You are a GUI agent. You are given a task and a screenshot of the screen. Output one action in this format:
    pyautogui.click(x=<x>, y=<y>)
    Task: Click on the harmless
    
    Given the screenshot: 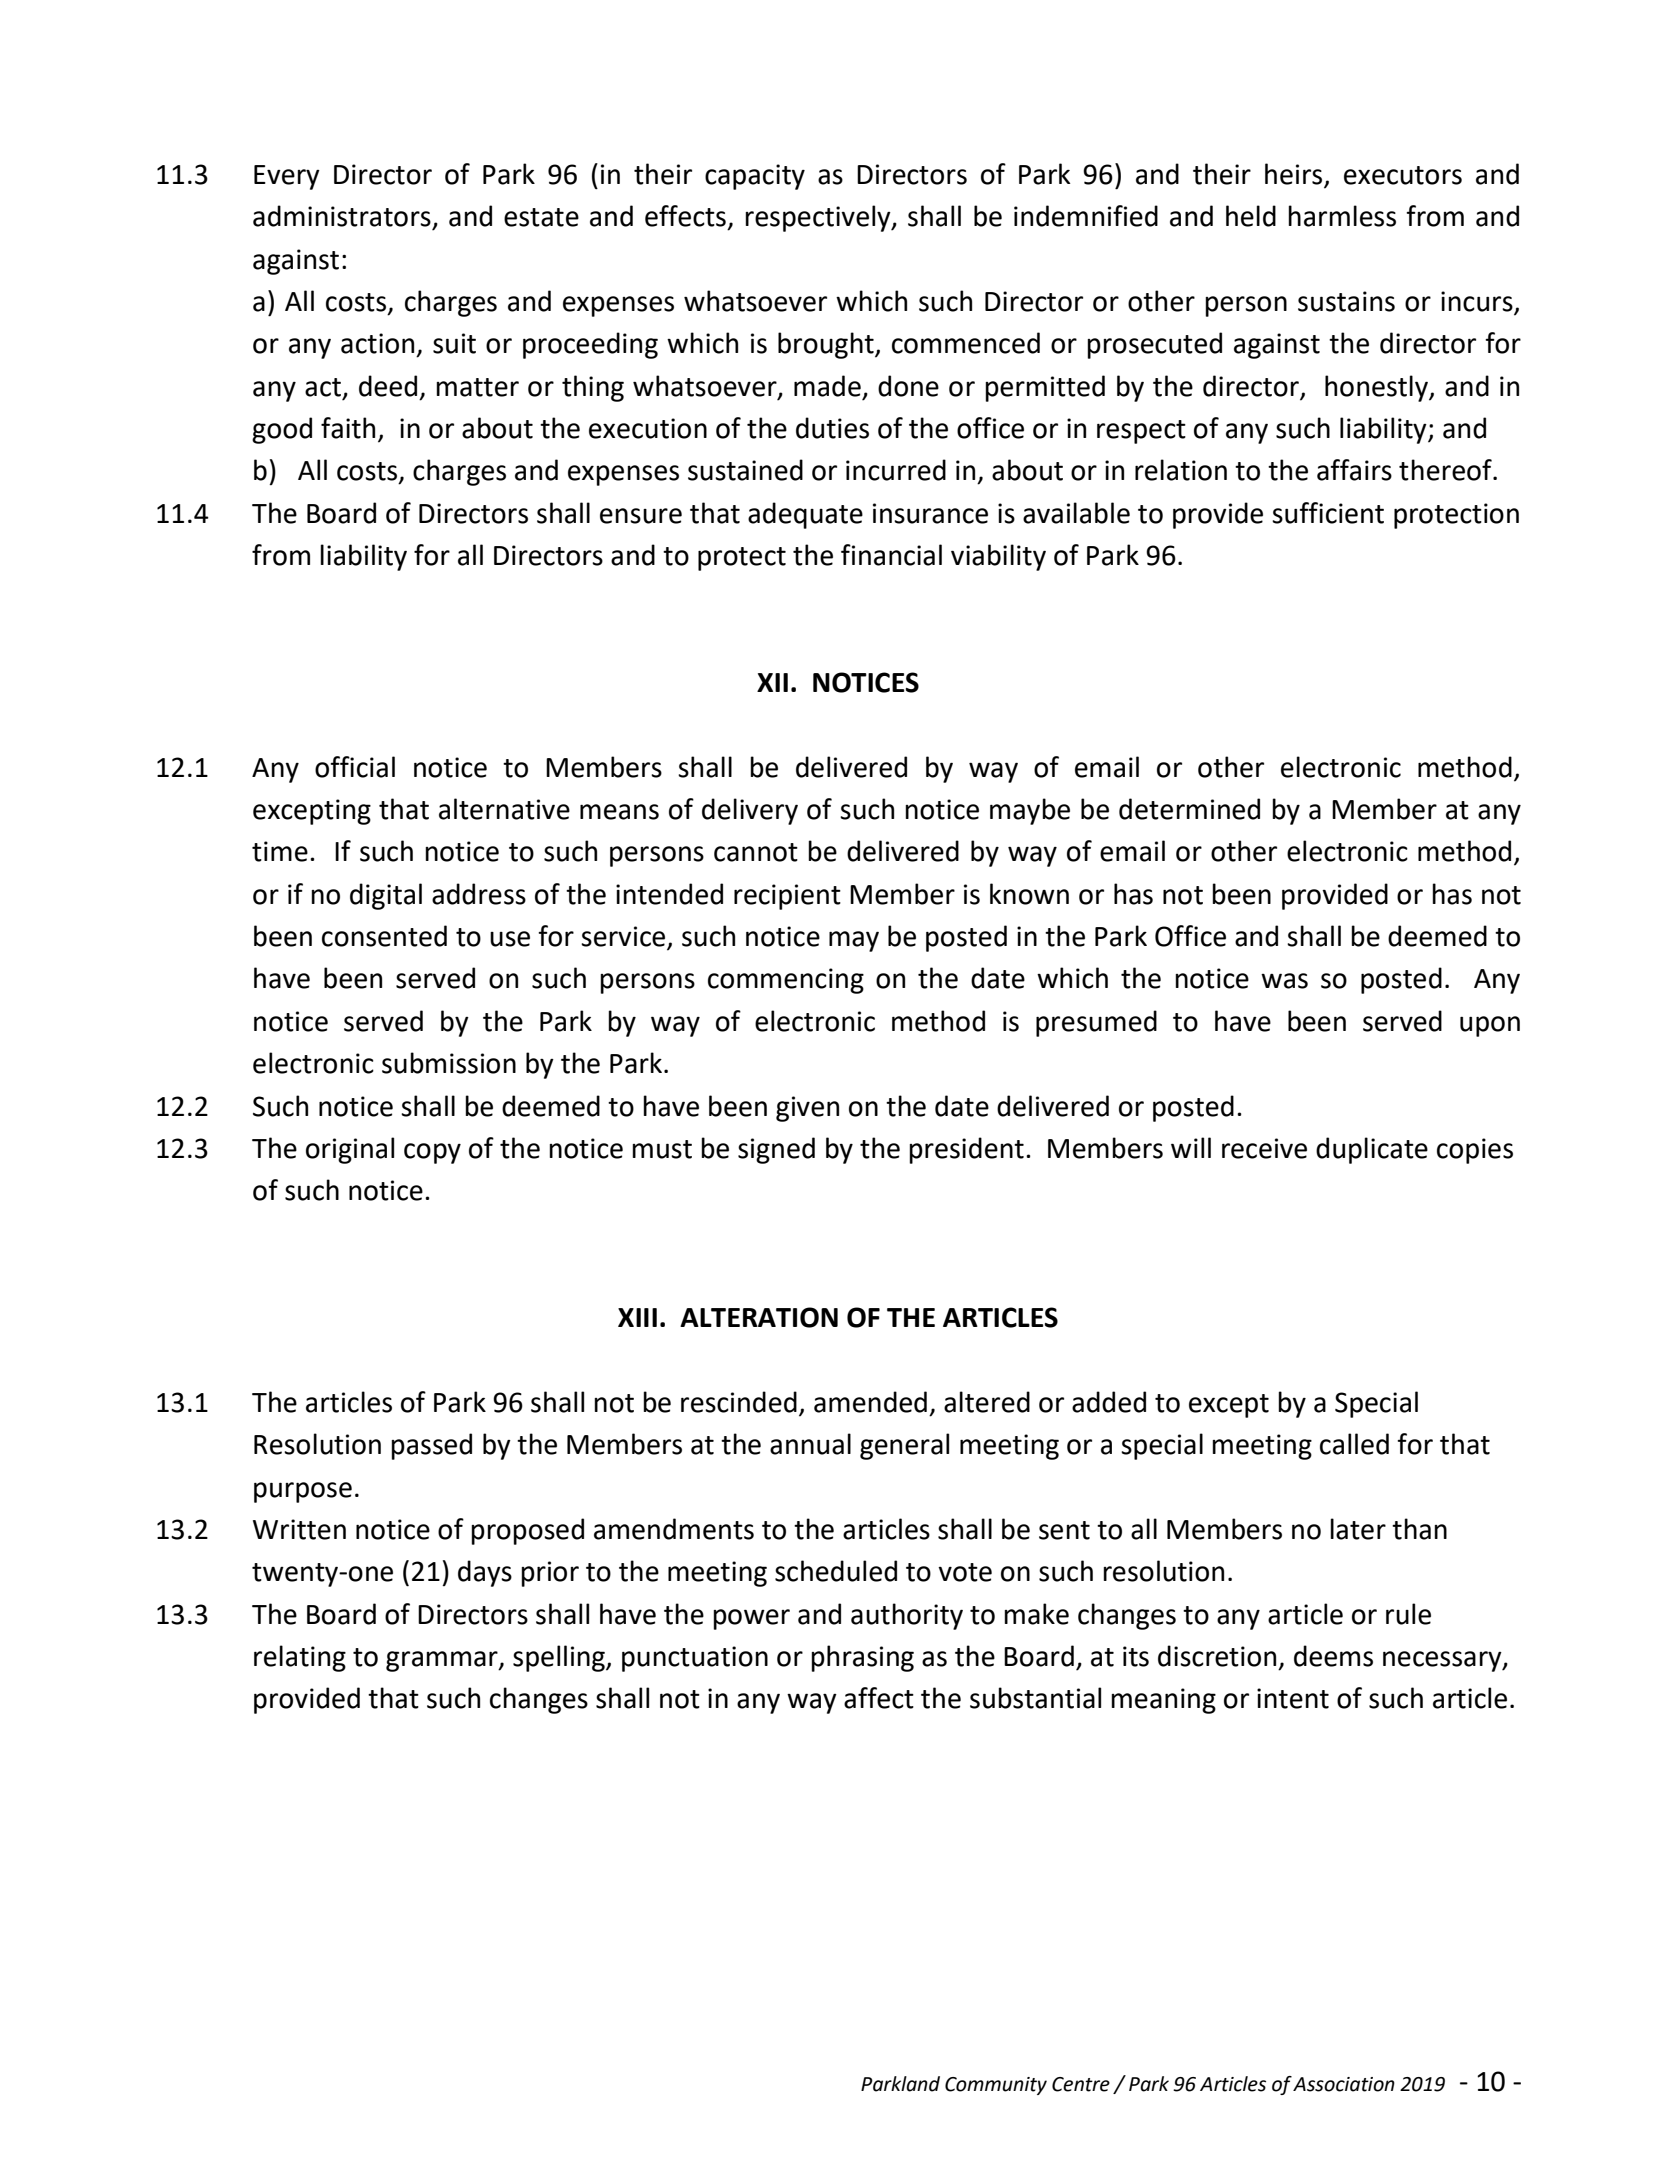 What is the action you would take?
    pyautogui.click(x=1342, y=216)
